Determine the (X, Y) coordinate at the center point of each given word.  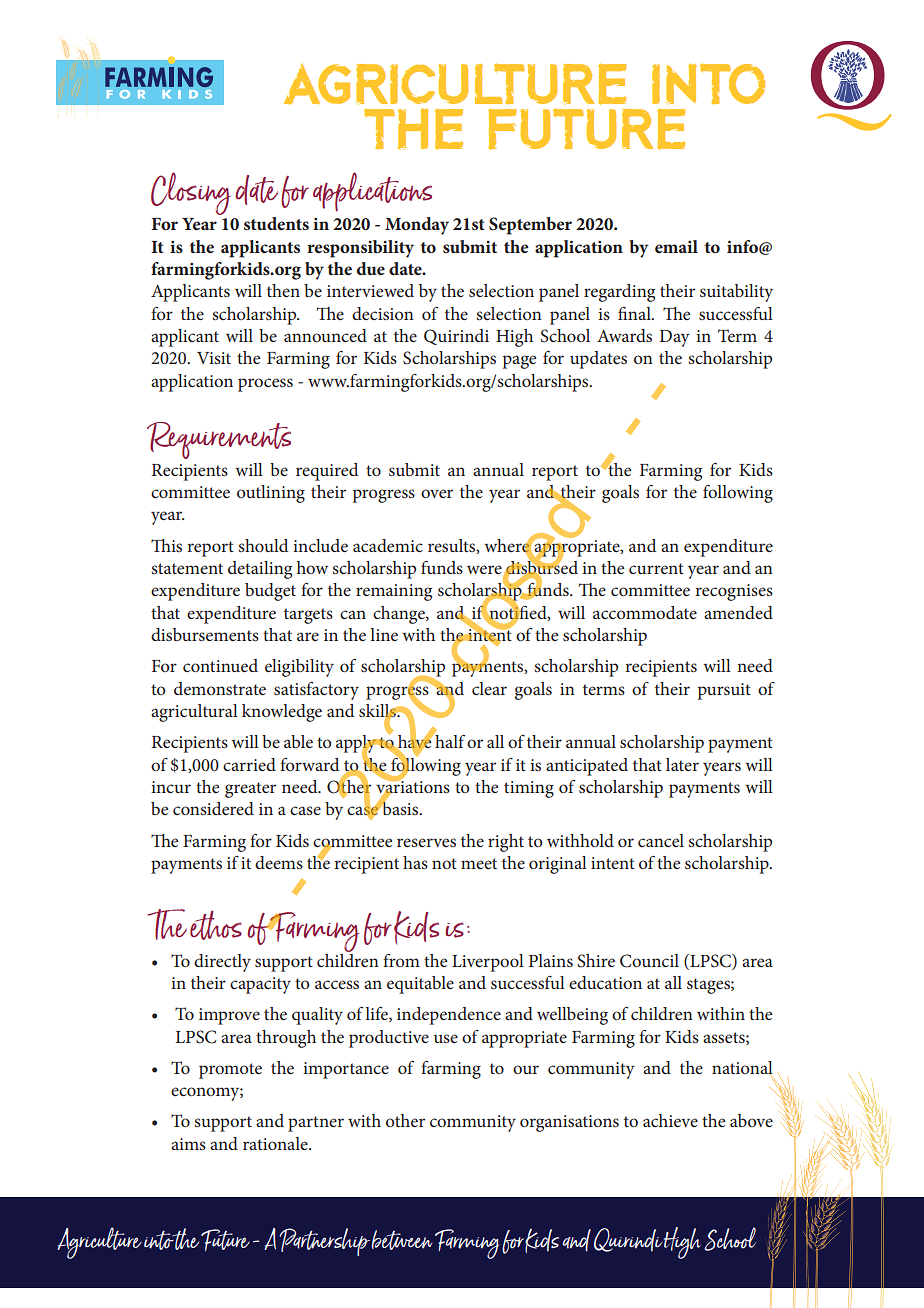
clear (489, 688)
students (276, 223)
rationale (276, 1143)
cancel (661, 840)
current (656, 568)
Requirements (219, 440)
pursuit (724, 691)
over (437, 493)
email (676, 246)
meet (479, 863)
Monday (417, 226)
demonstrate (220, 688)
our (526, 1069)
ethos (216, 925)
